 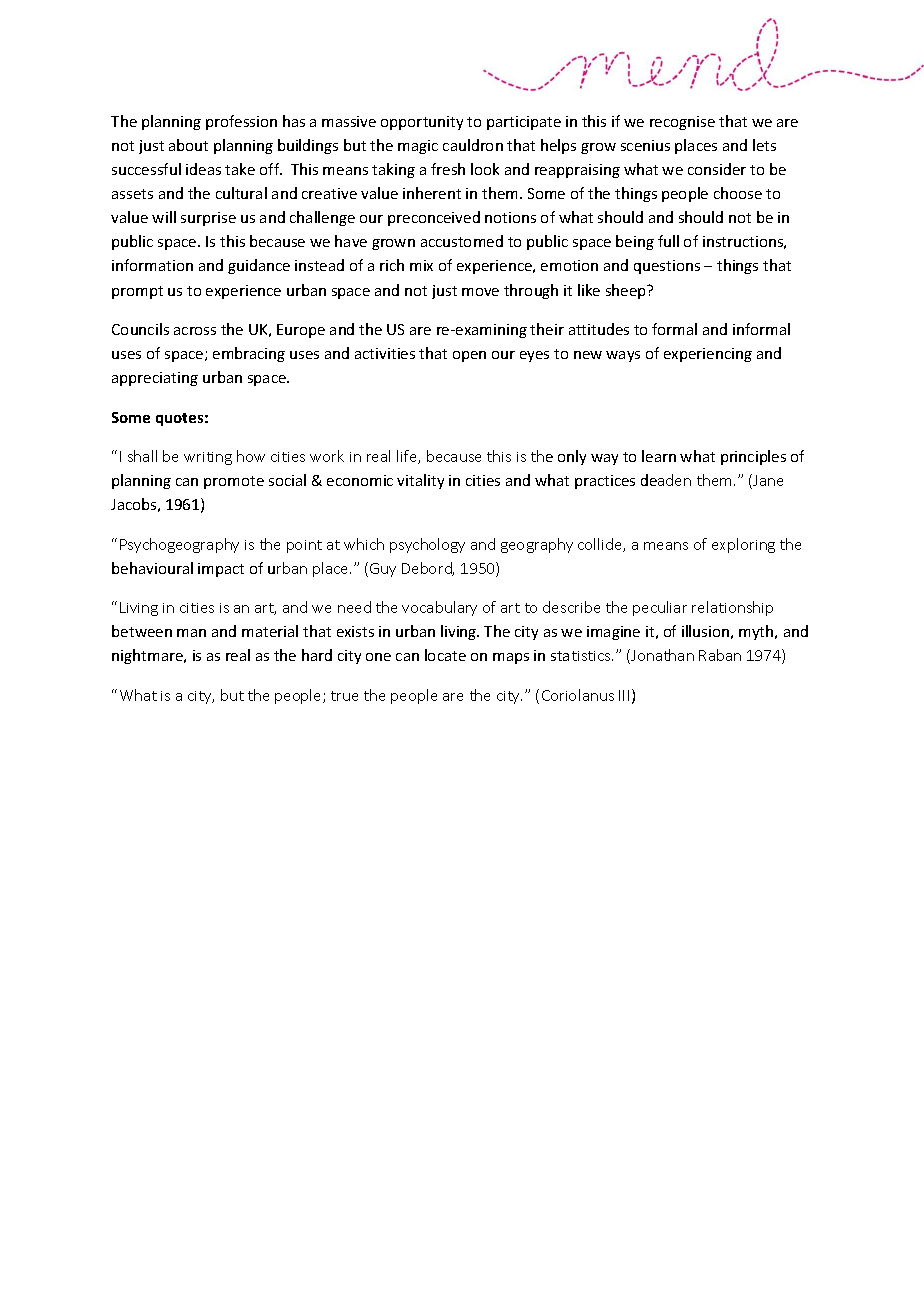 I want to click on across, so click(x=195, y=331).
